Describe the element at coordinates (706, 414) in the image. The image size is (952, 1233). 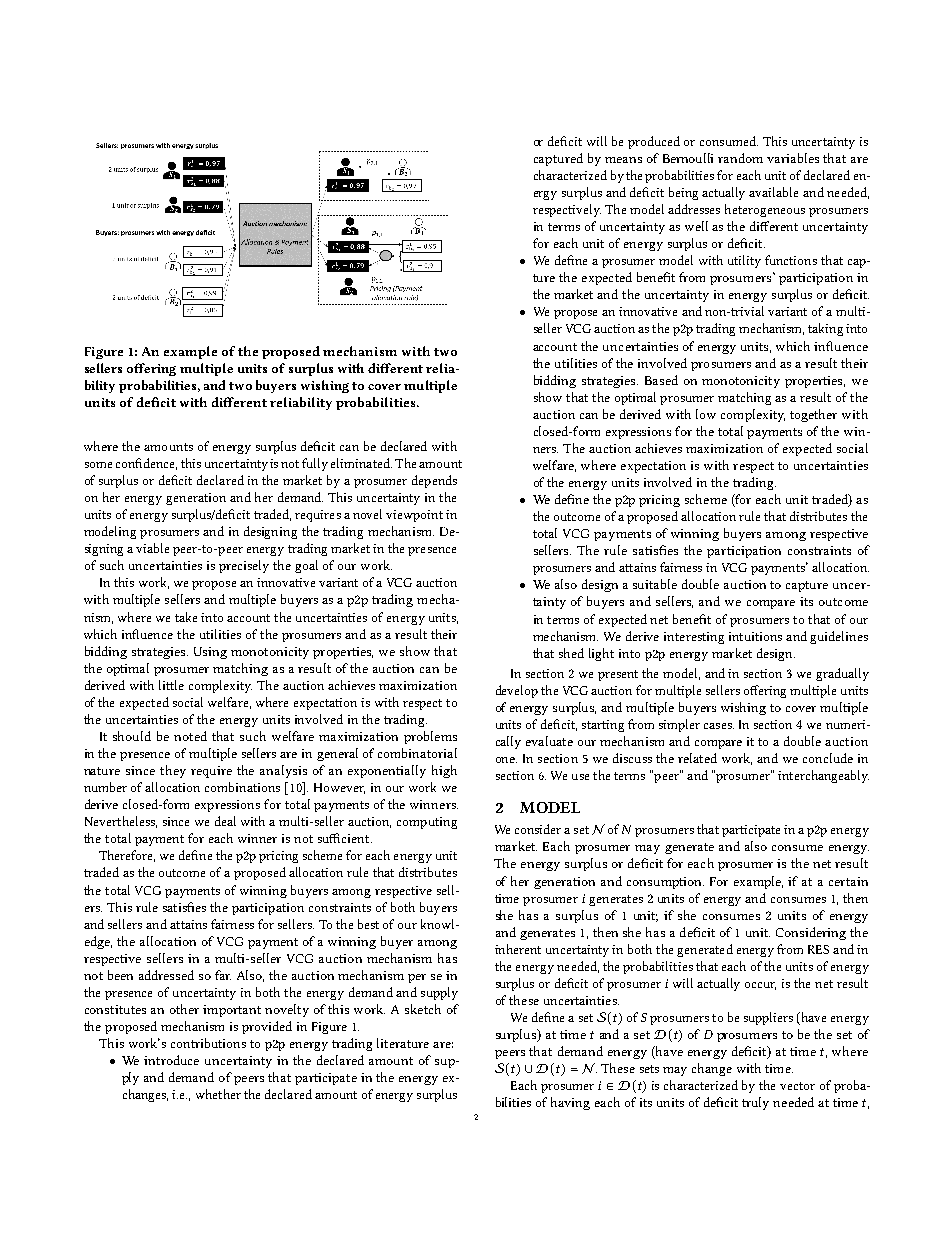
I see `low` at that location.
